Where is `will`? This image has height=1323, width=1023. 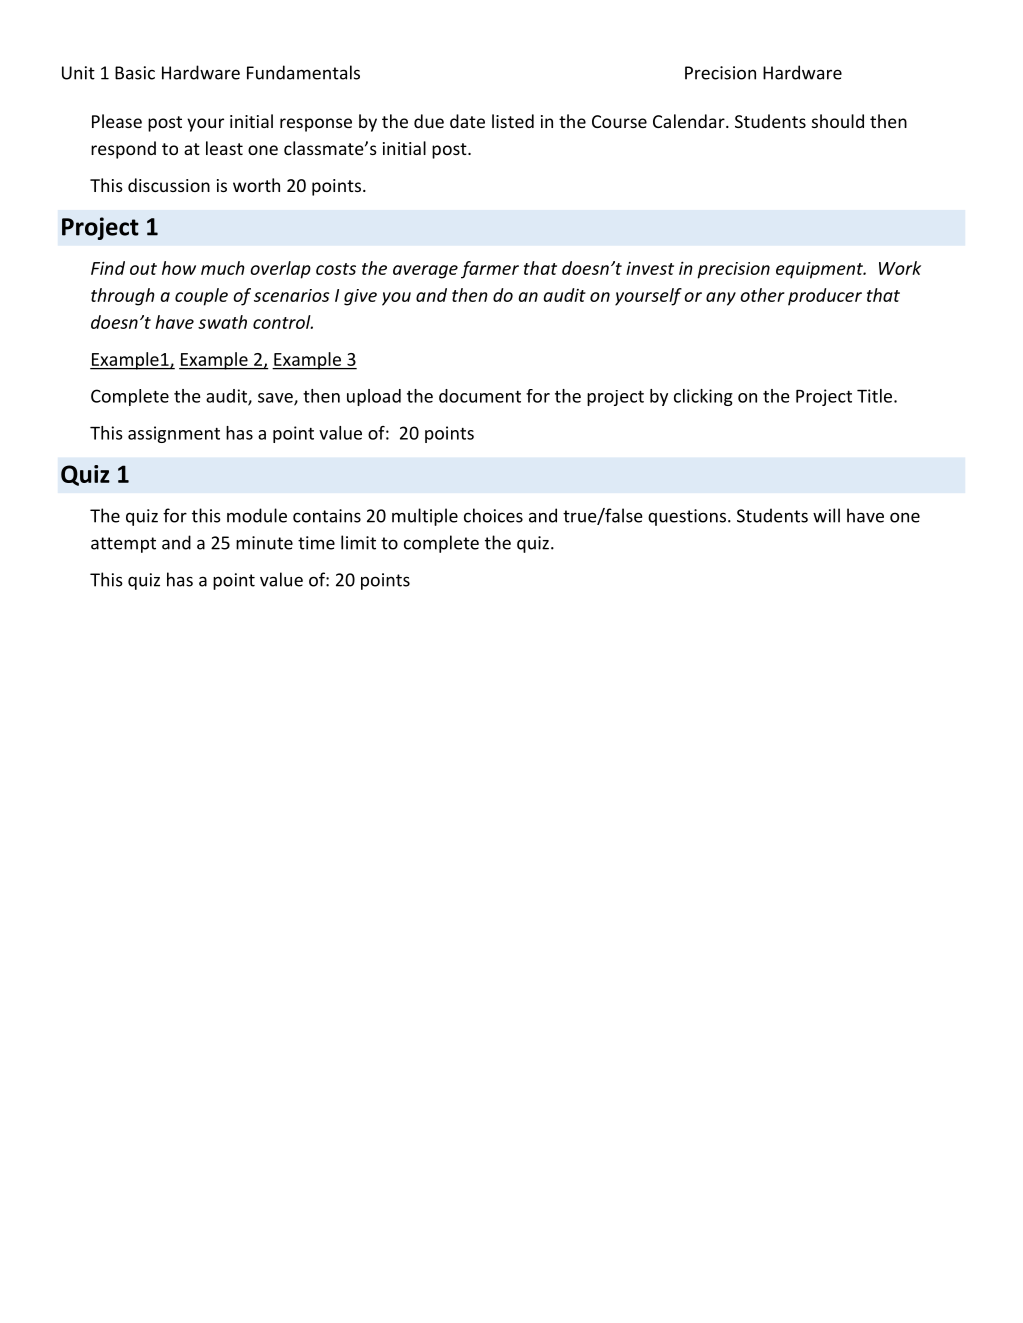 will is located at coordinates (826, 515).
